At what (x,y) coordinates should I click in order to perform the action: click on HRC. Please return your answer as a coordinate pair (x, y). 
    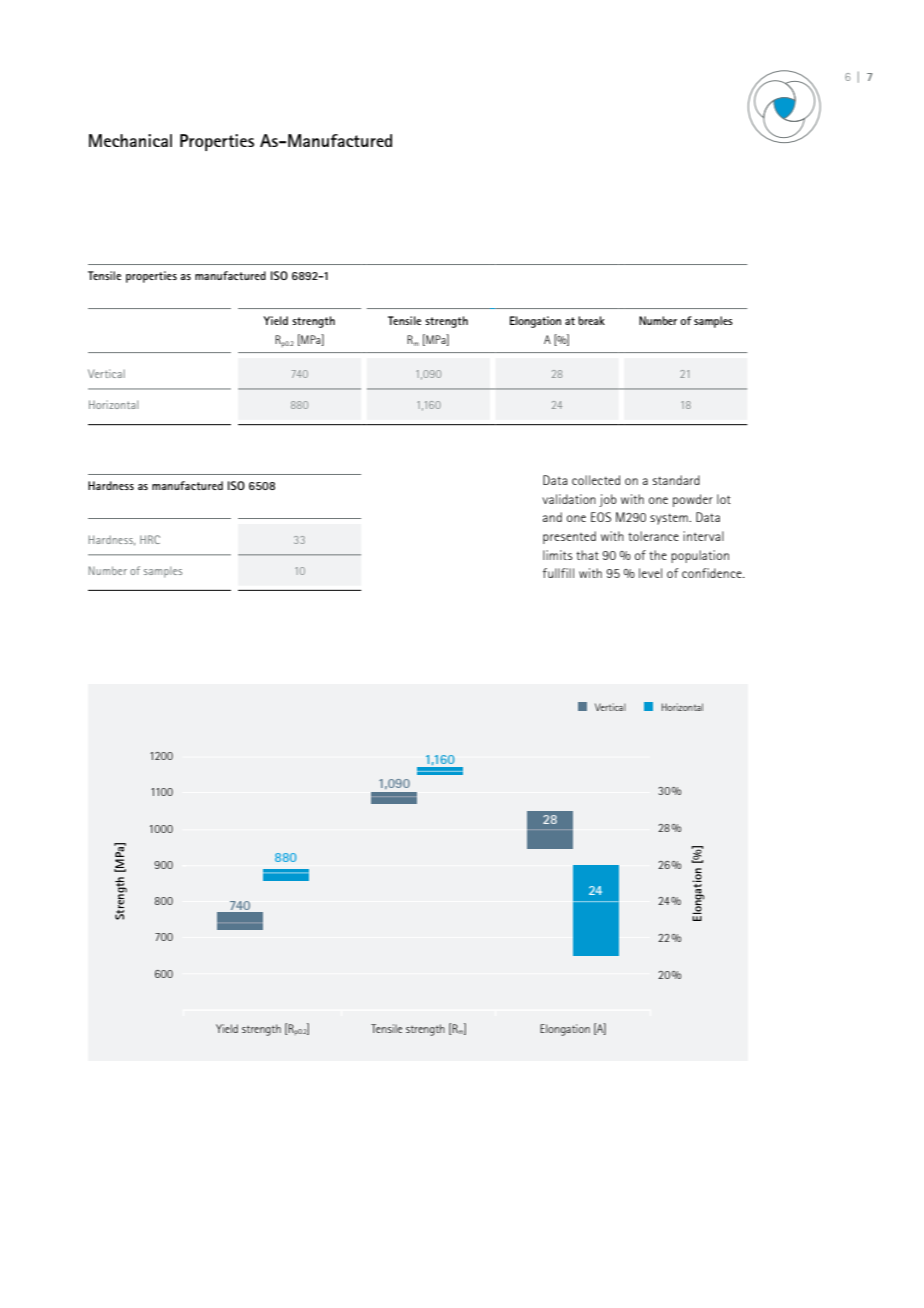
    Looking at the image, I should click on (150, 539).
